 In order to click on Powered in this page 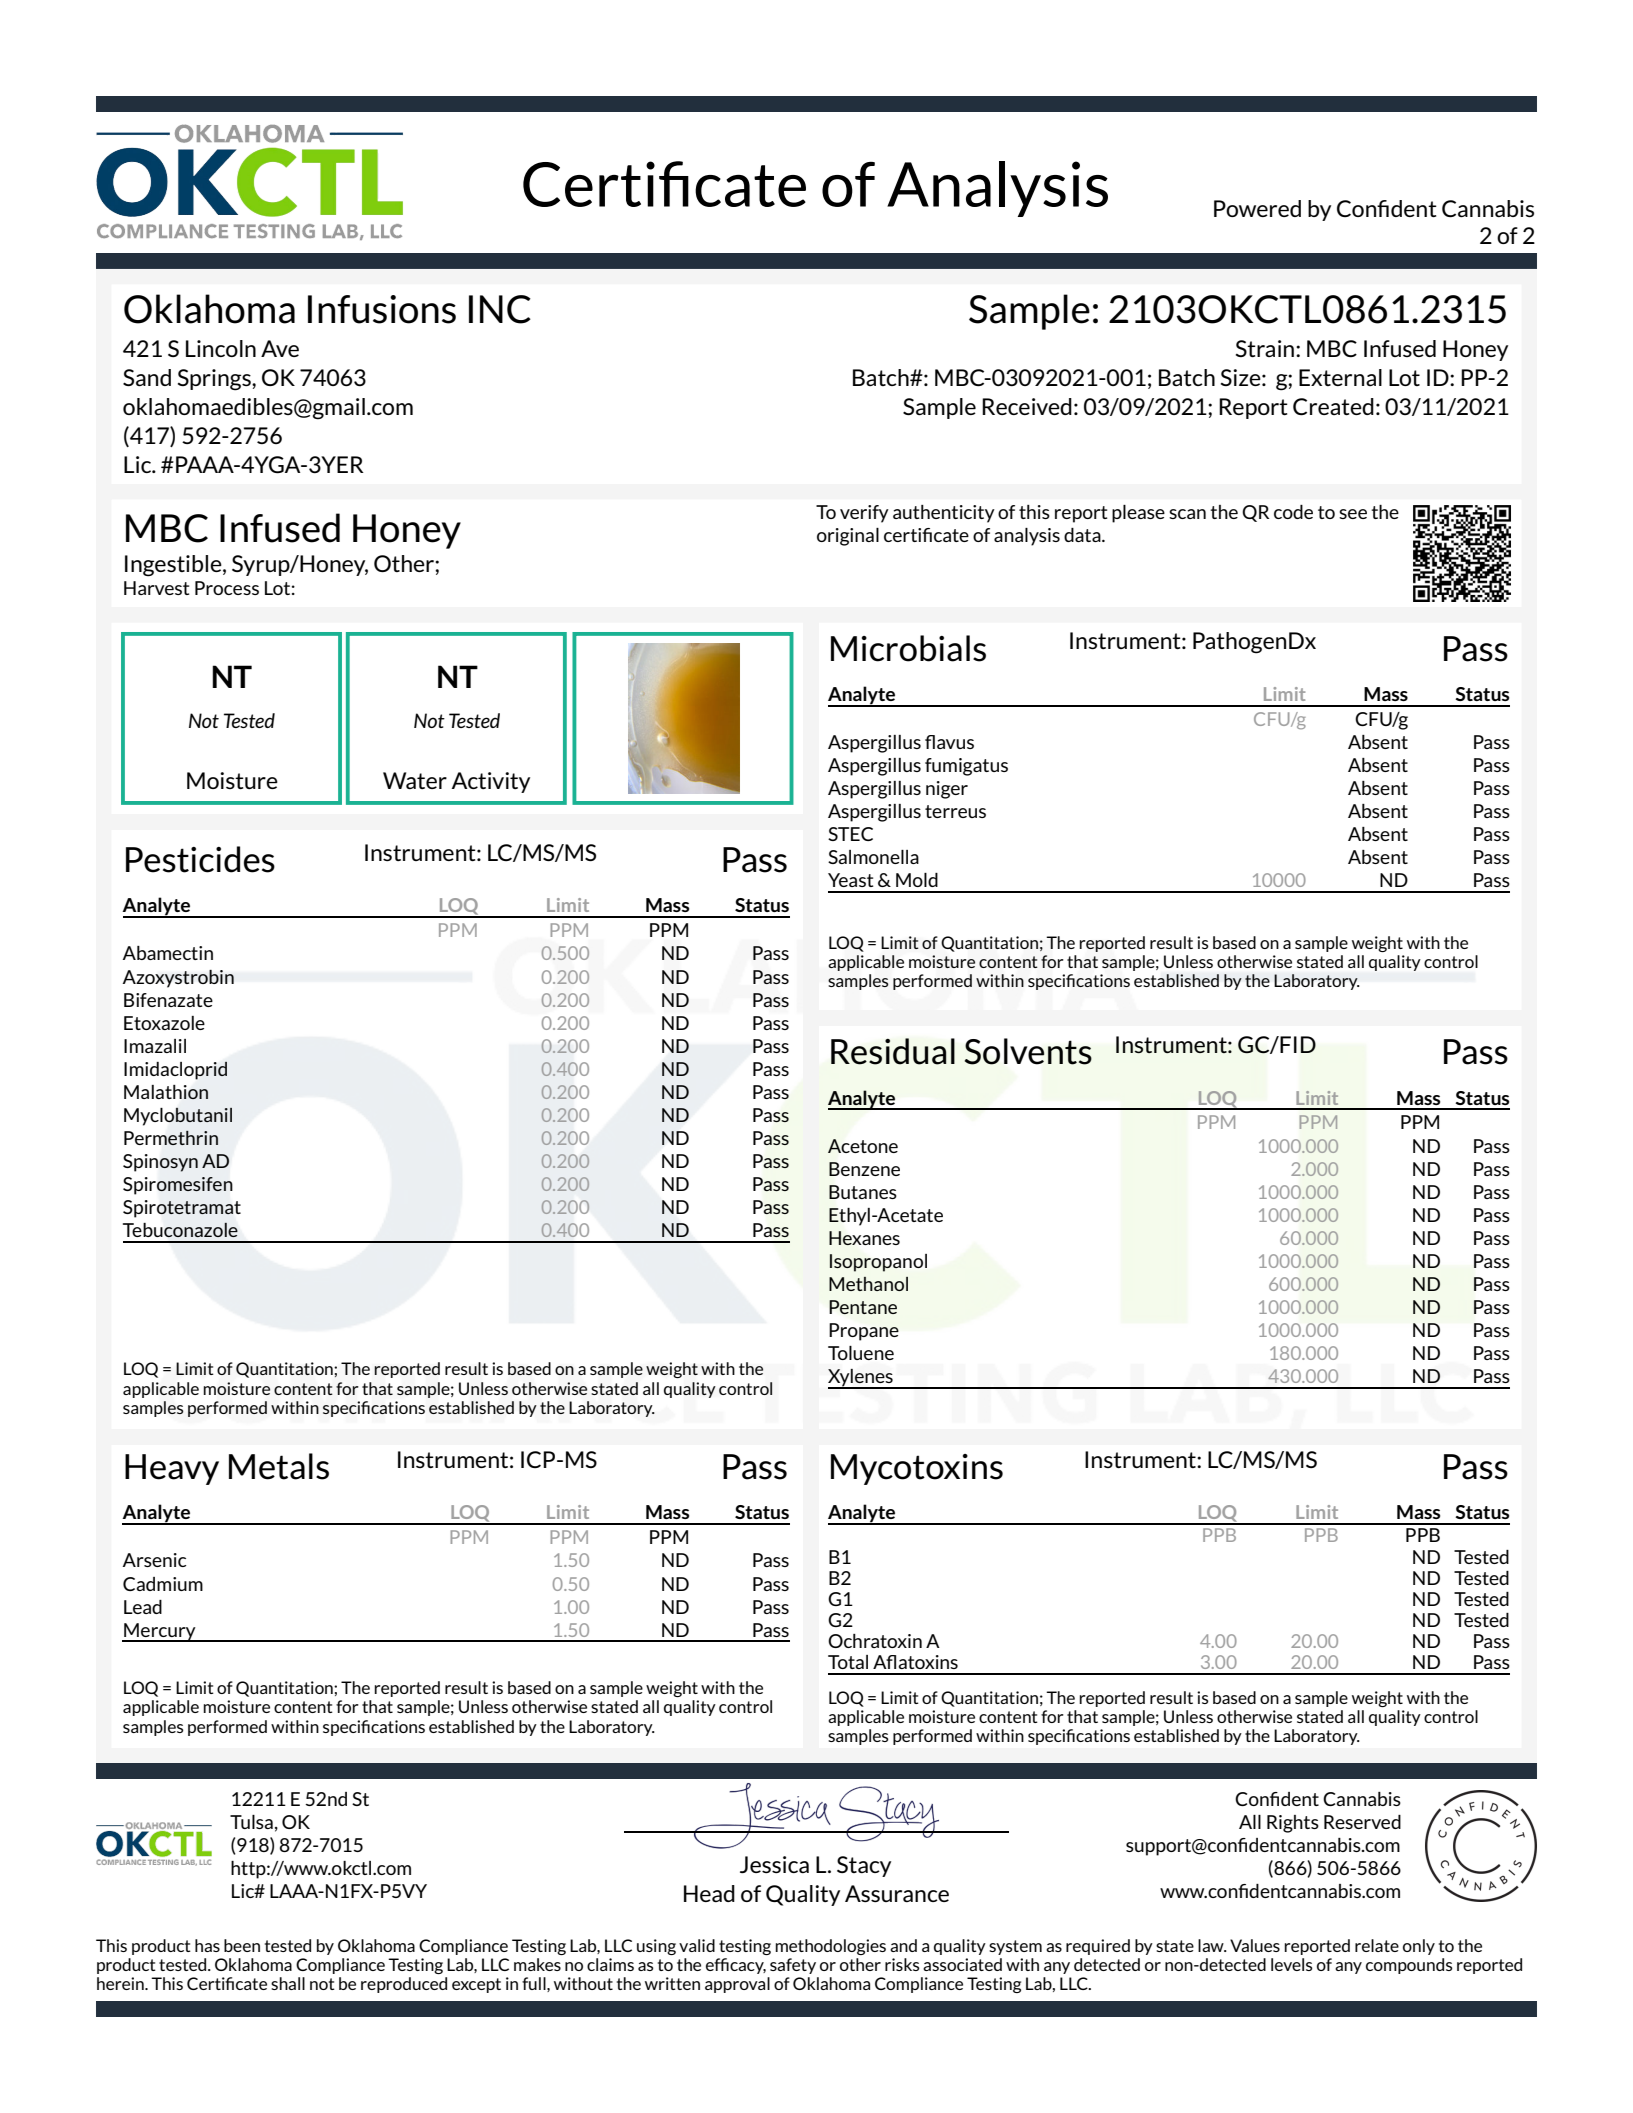, I will do `click(1257, 208)`.
